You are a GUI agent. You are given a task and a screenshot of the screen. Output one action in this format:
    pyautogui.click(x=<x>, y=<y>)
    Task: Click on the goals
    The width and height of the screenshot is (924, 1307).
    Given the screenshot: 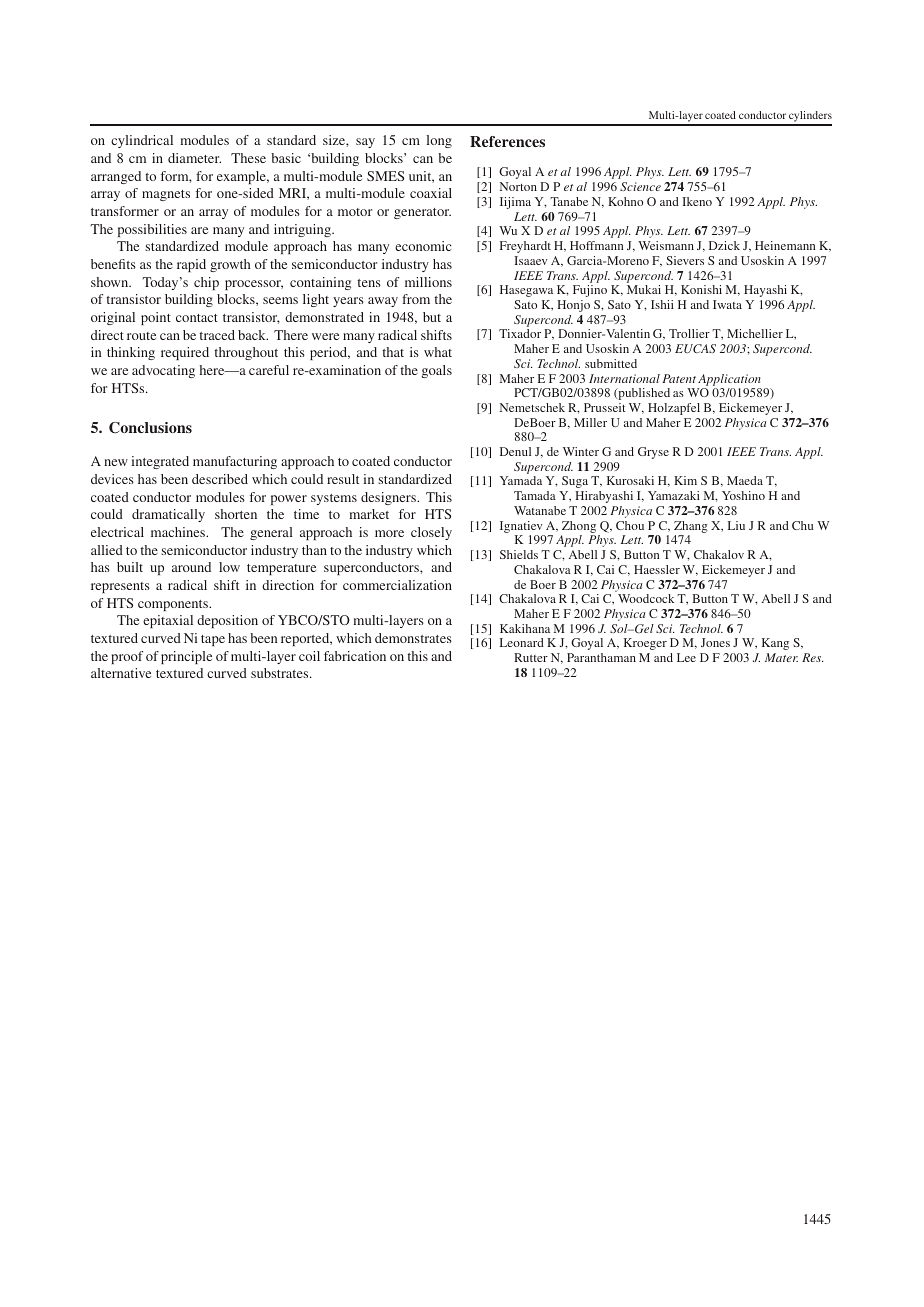 What is the action you would take?
    pyautogui.click(x=437, y=371)
